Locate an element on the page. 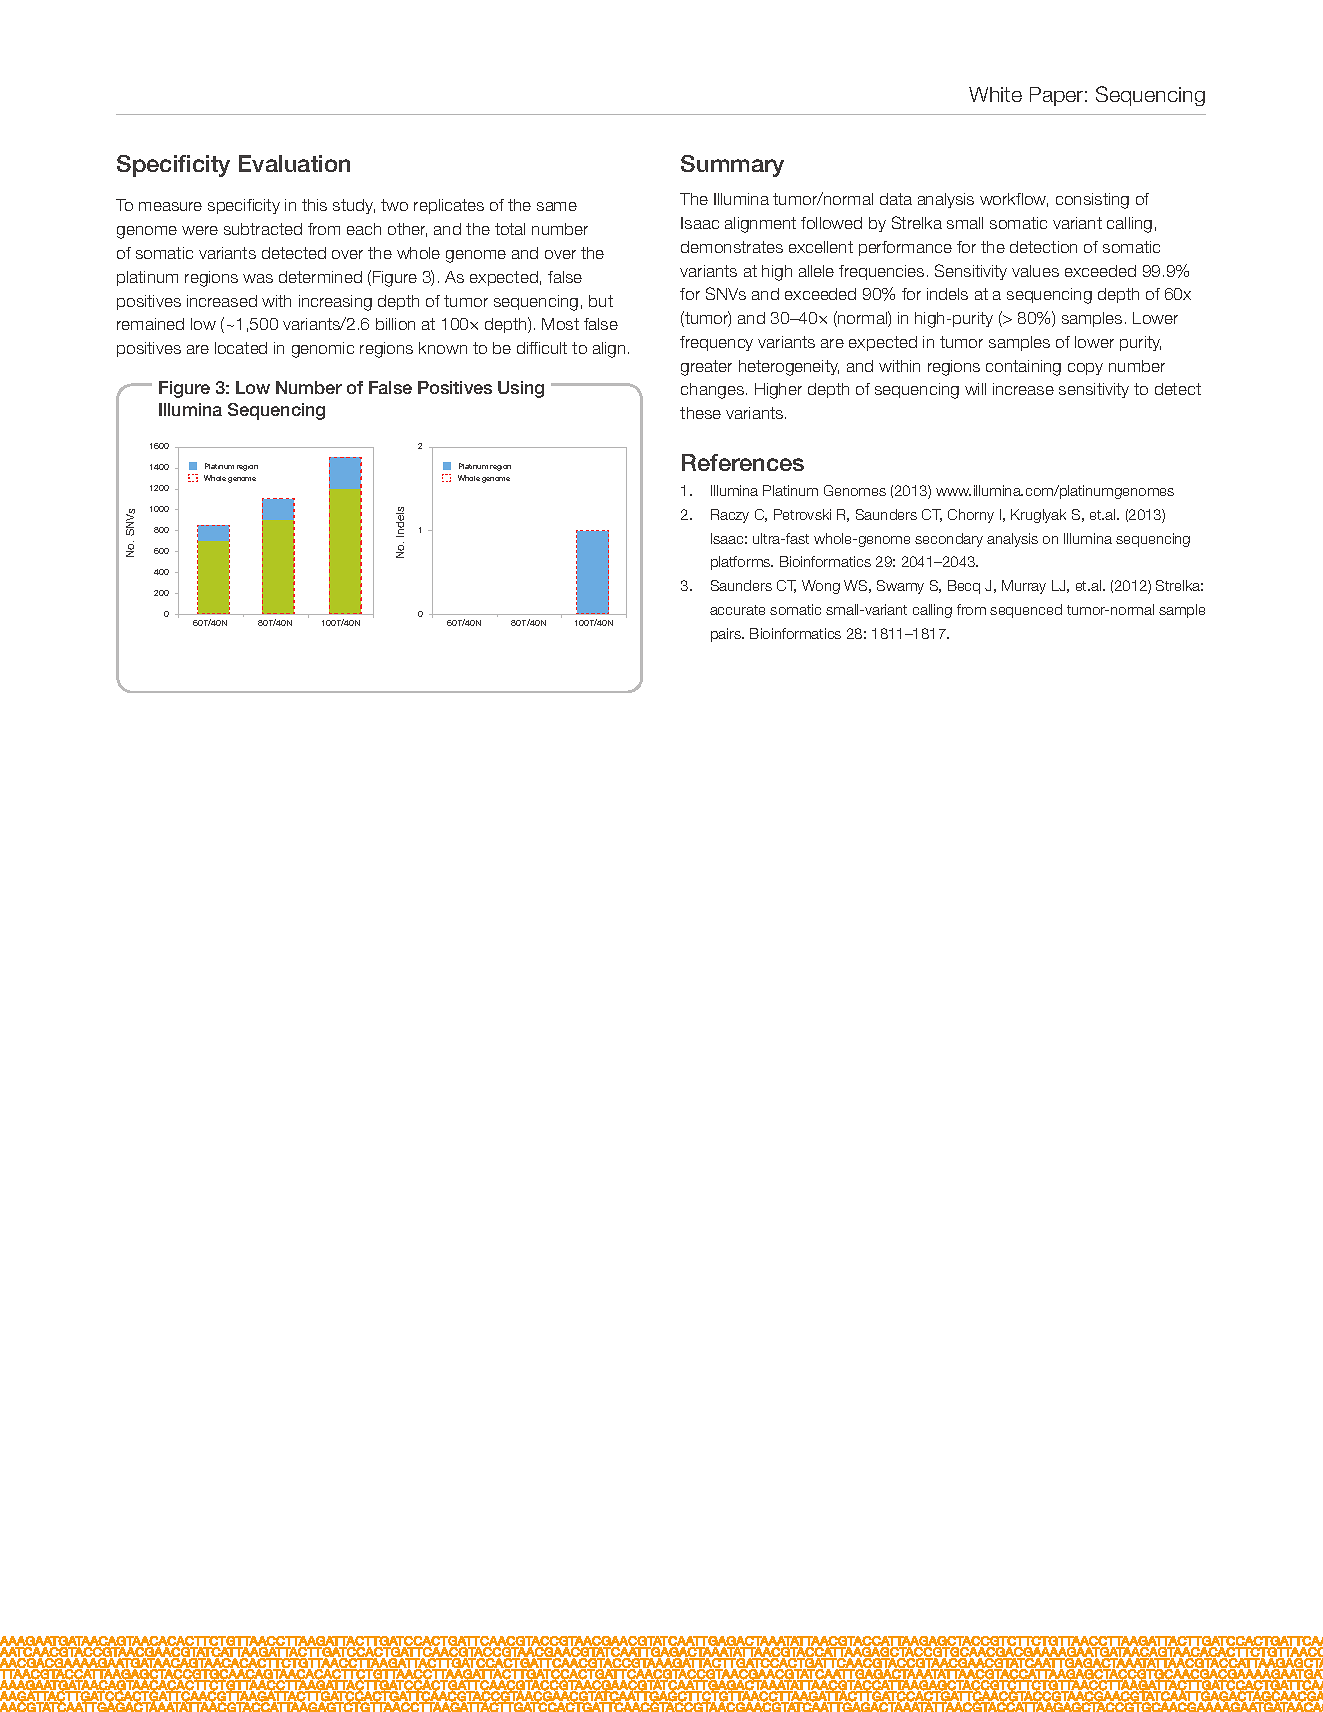 The image size is (1323, 1712). containing is located at coordinates (1023, 368).
